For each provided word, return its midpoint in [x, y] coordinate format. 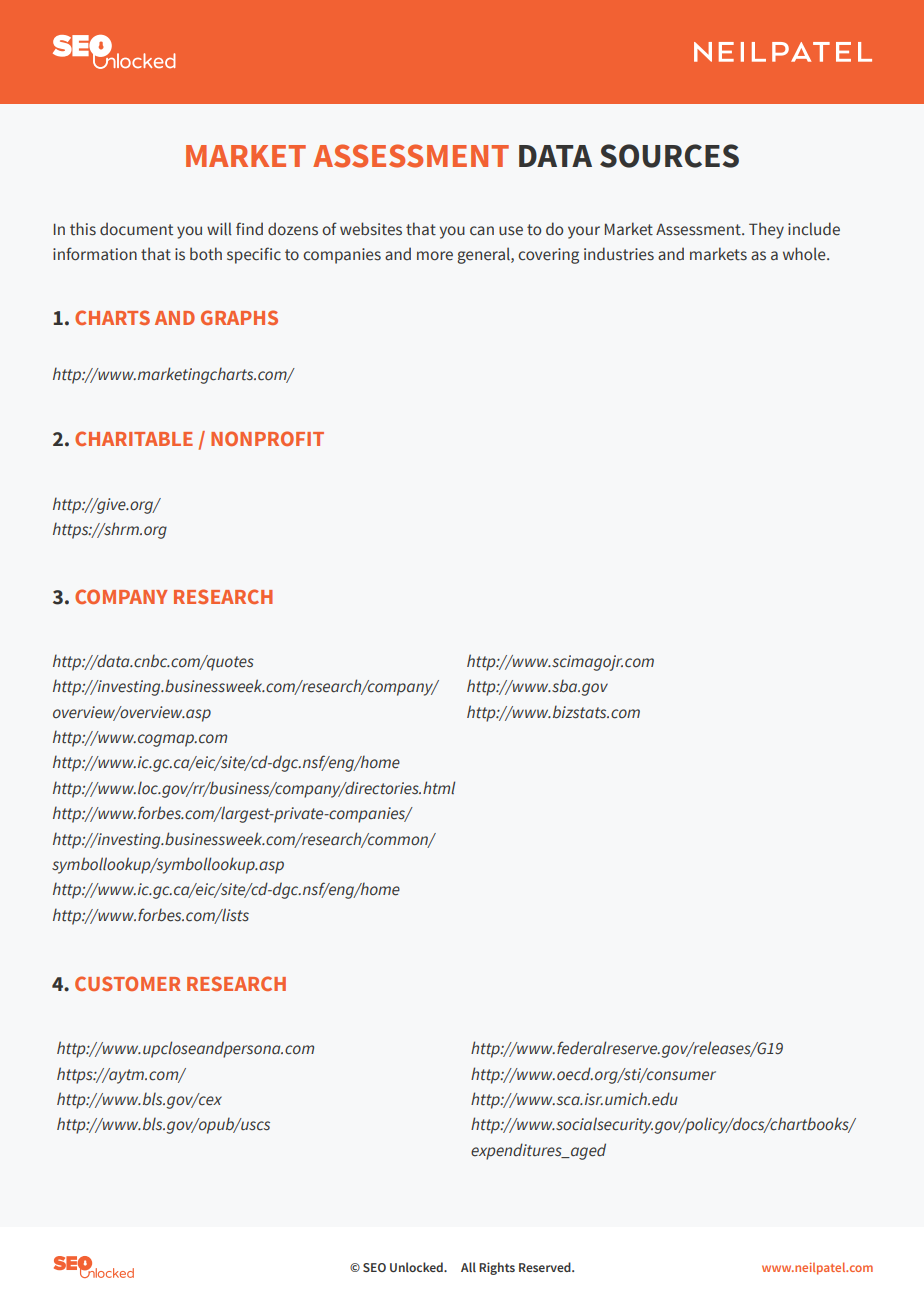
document [136, 229]
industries [619, 254]
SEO [374, 1267]
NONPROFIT [267, 438]
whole [805, 254]
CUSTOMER [128, 983]
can [482, 230]
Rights [497, 1268]
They [766, 230]
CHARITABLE [134, 438]
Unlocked [417, 1267]
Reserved [546, 1267]
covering [548, 256]
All [468, 1267]
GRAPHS [239, 317]
